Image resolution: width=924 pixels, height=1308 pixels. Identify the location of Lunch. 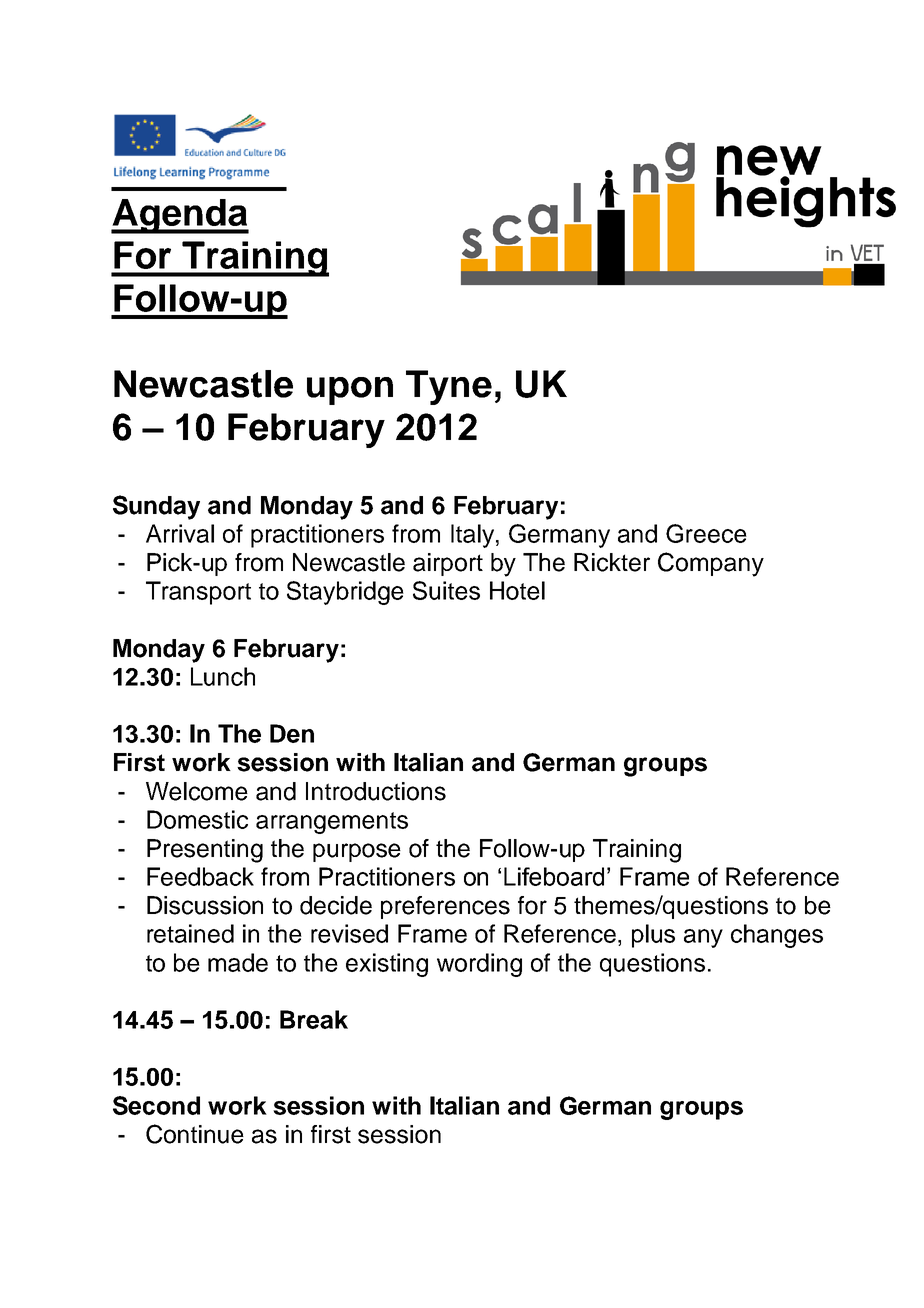
(223, 676).
